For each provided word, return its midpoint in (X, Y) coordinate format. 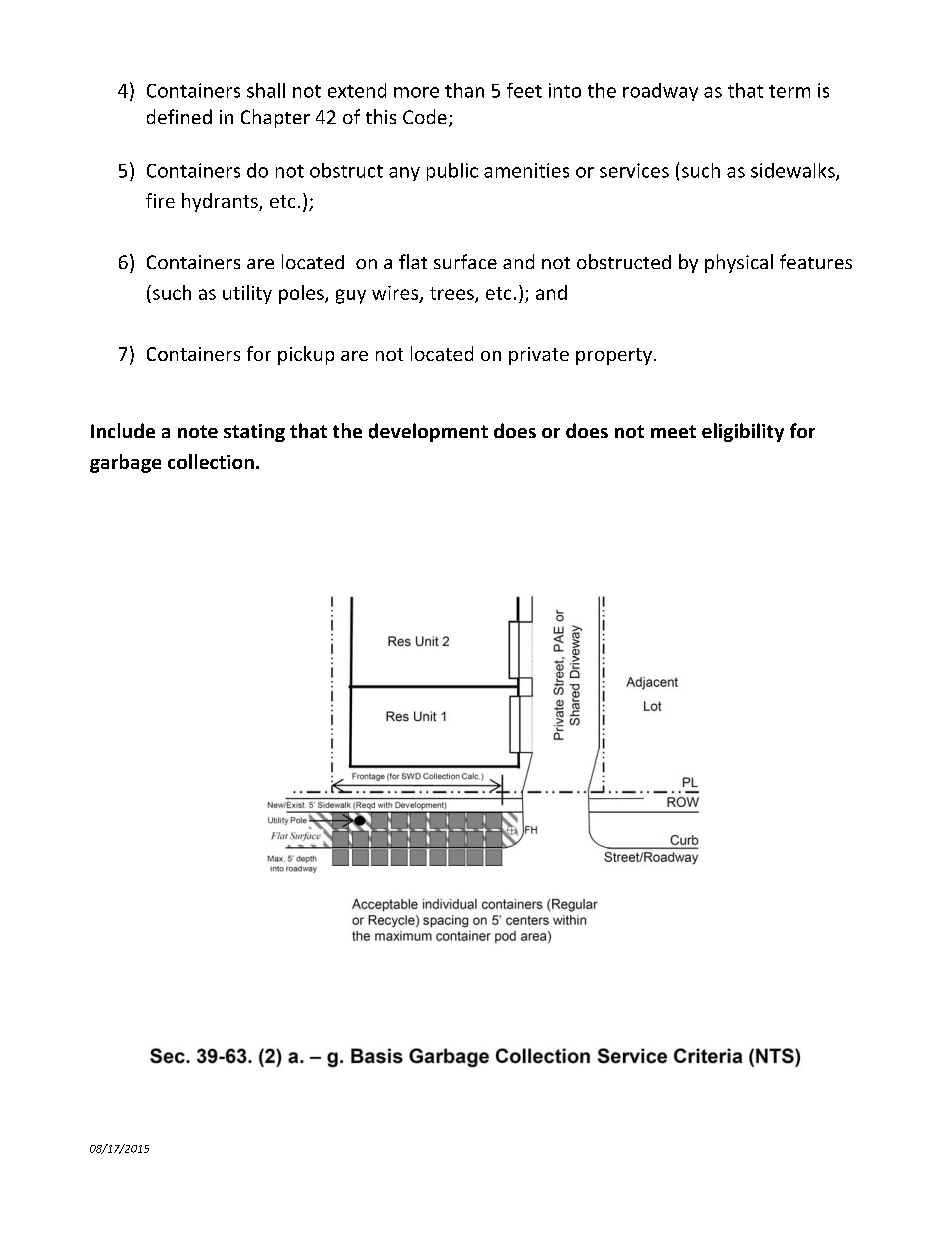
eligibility (743, 432)
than (464, 90)
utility (247, 294)
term (789, 91)
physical (739, 263)
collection (211, 461)
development (428, 432)
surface (465, 261)
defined (179, 116)
